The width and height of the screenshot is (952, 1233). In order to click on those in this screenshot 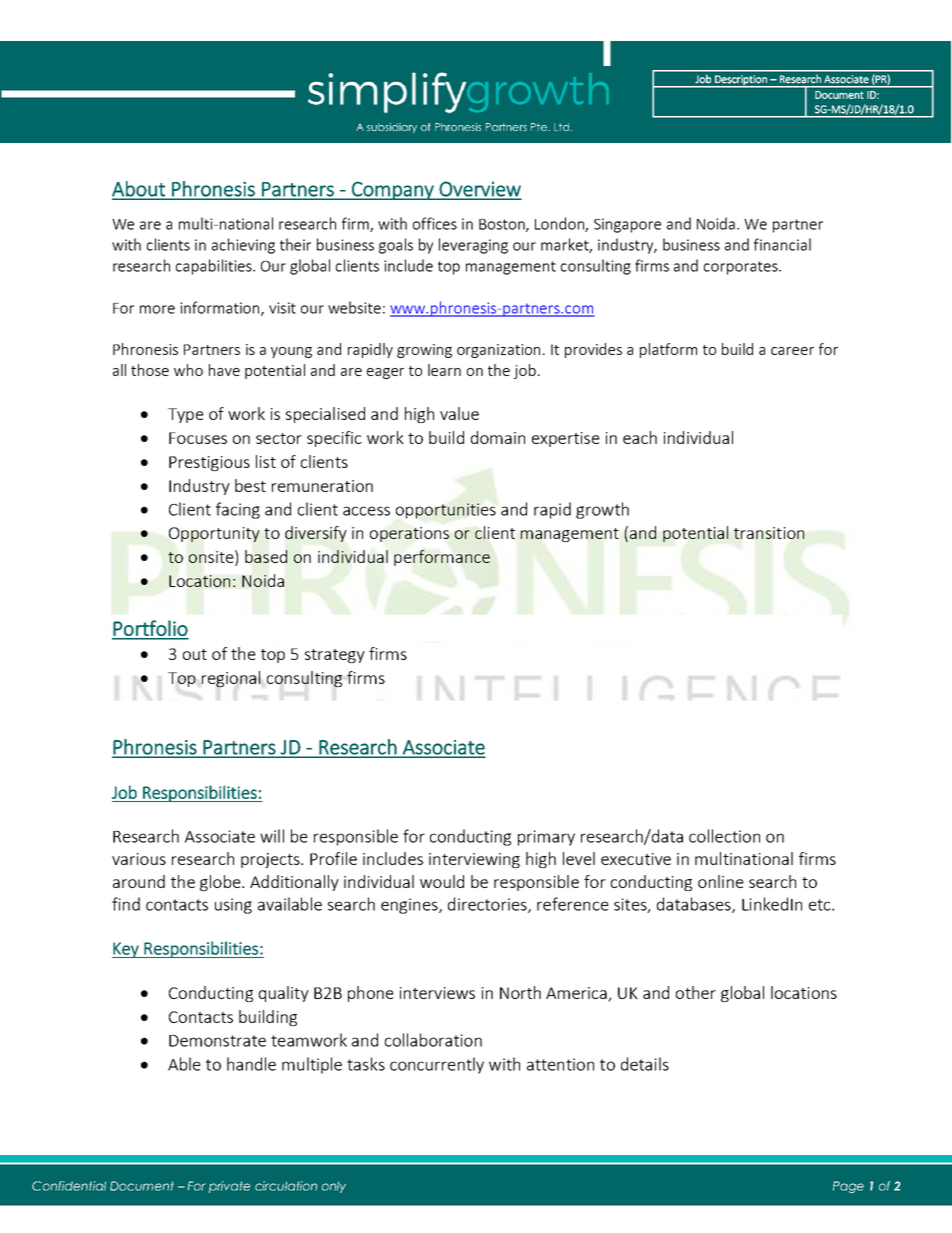, I will do `click(150, 370)`.
